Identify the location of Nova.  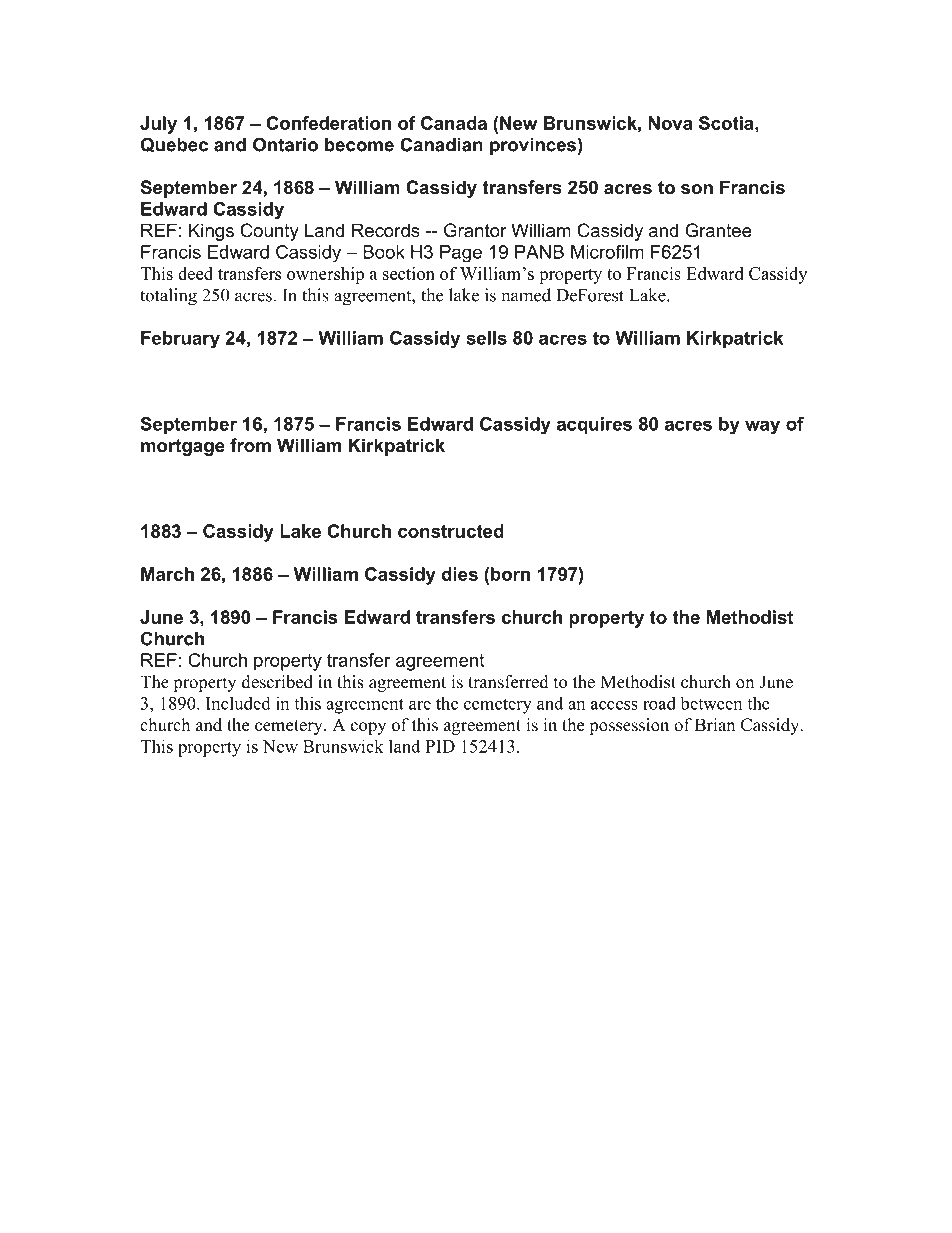
(671, 123).
